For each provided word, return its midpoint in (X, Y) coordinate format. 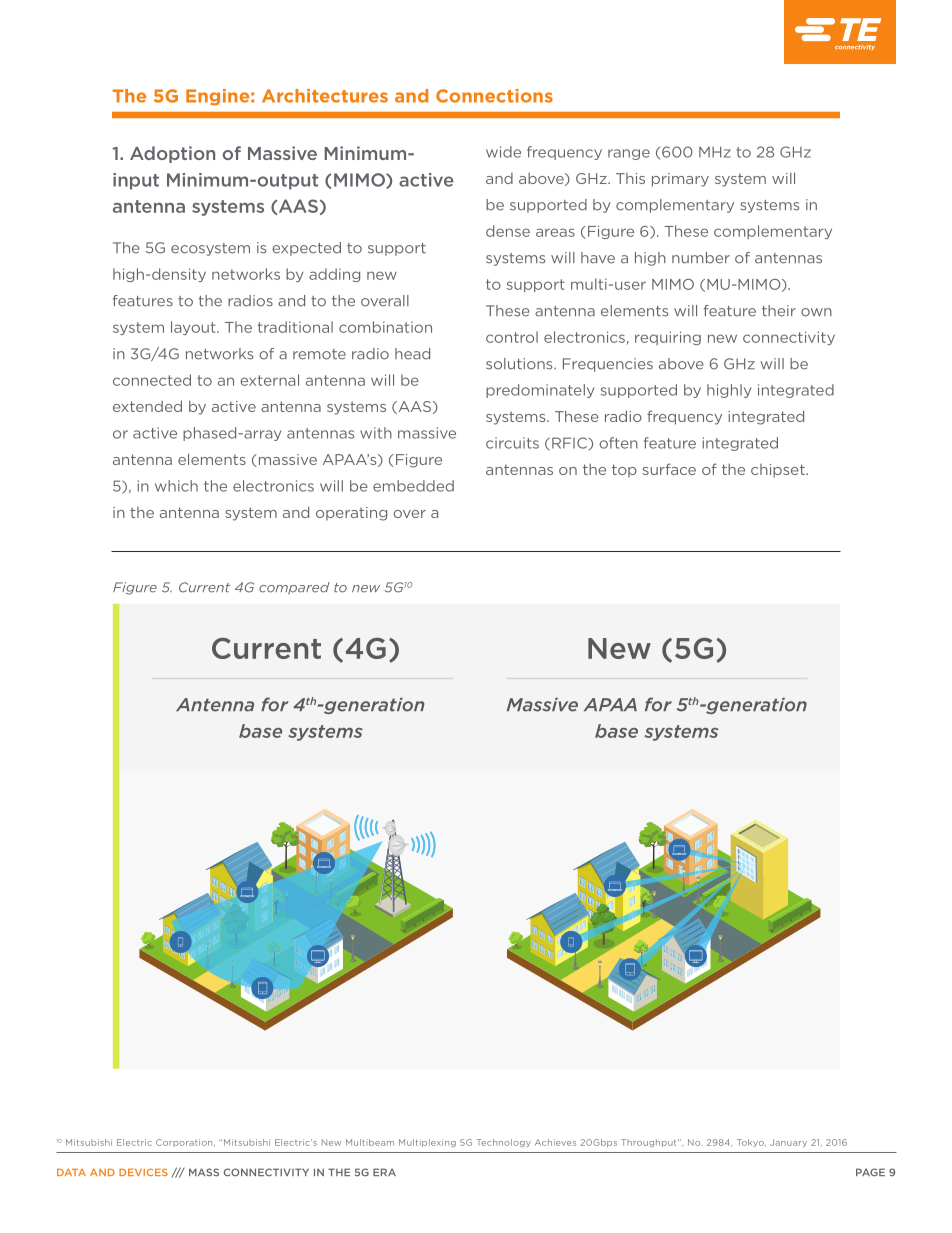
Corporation (185, 1143)
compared (294, 588)
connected (152, 380)
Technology (503, 1143)
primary (680, 180)
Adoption (172, 154)
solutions (520, 364)
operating (351, 514)
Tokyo (751, 1143)
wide (503, 152)
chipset (779, 471)
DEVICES (143, 1172)
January (788, 1143)
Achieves (555, 1142)
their (779, 311)
